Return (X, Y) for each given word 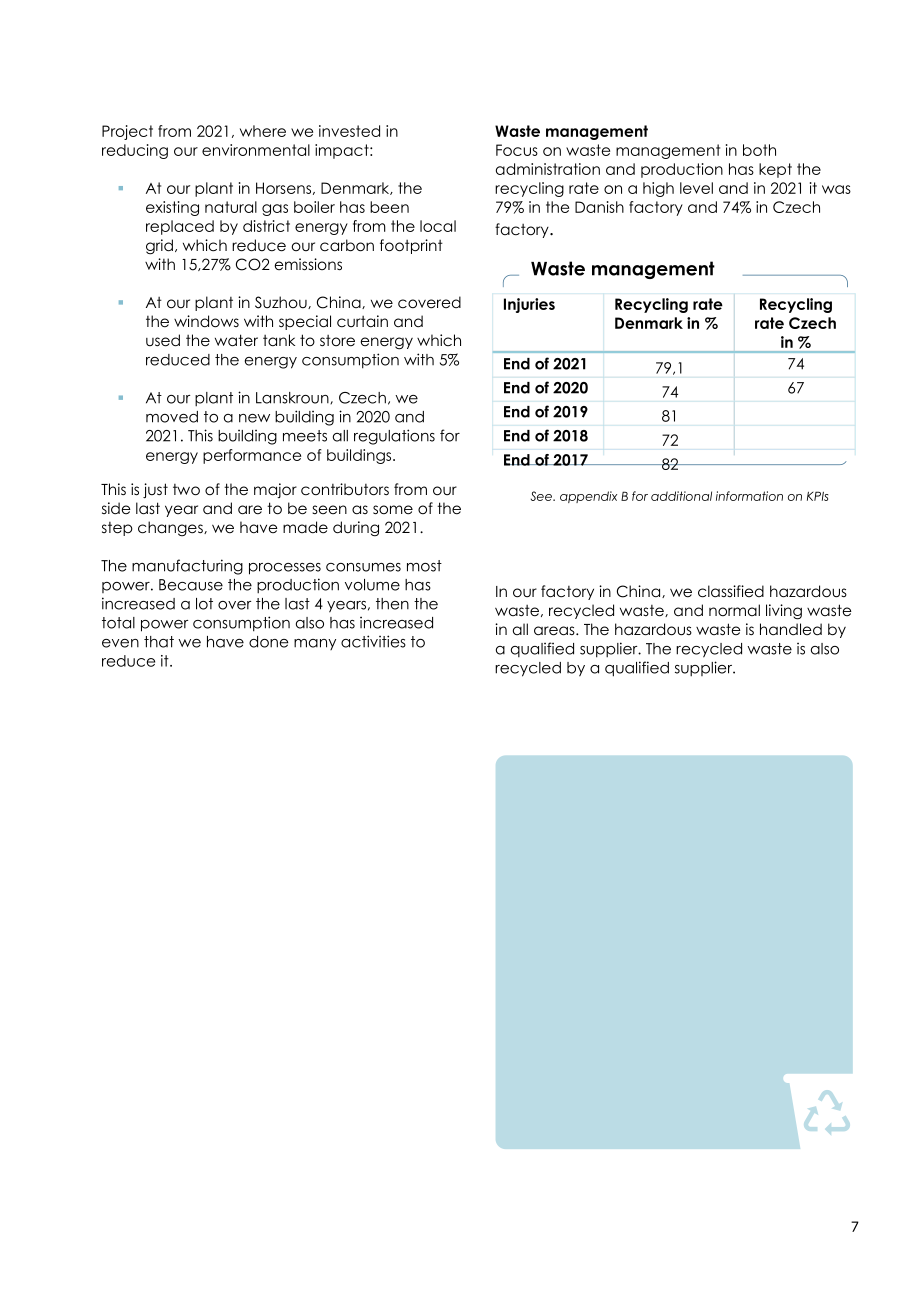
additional (681, 496)
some (393, 510)
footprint (411, 246)
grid (159, 247)
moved (172, 417)
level (696, 188)
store (337, 341)
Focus (517, 150)
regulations (394, 437)
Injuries (529, 305)
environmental (256, 150)
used (163, 340)
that (159, 642)
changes (171, 529)
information (749, 496)
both (759, 150)
